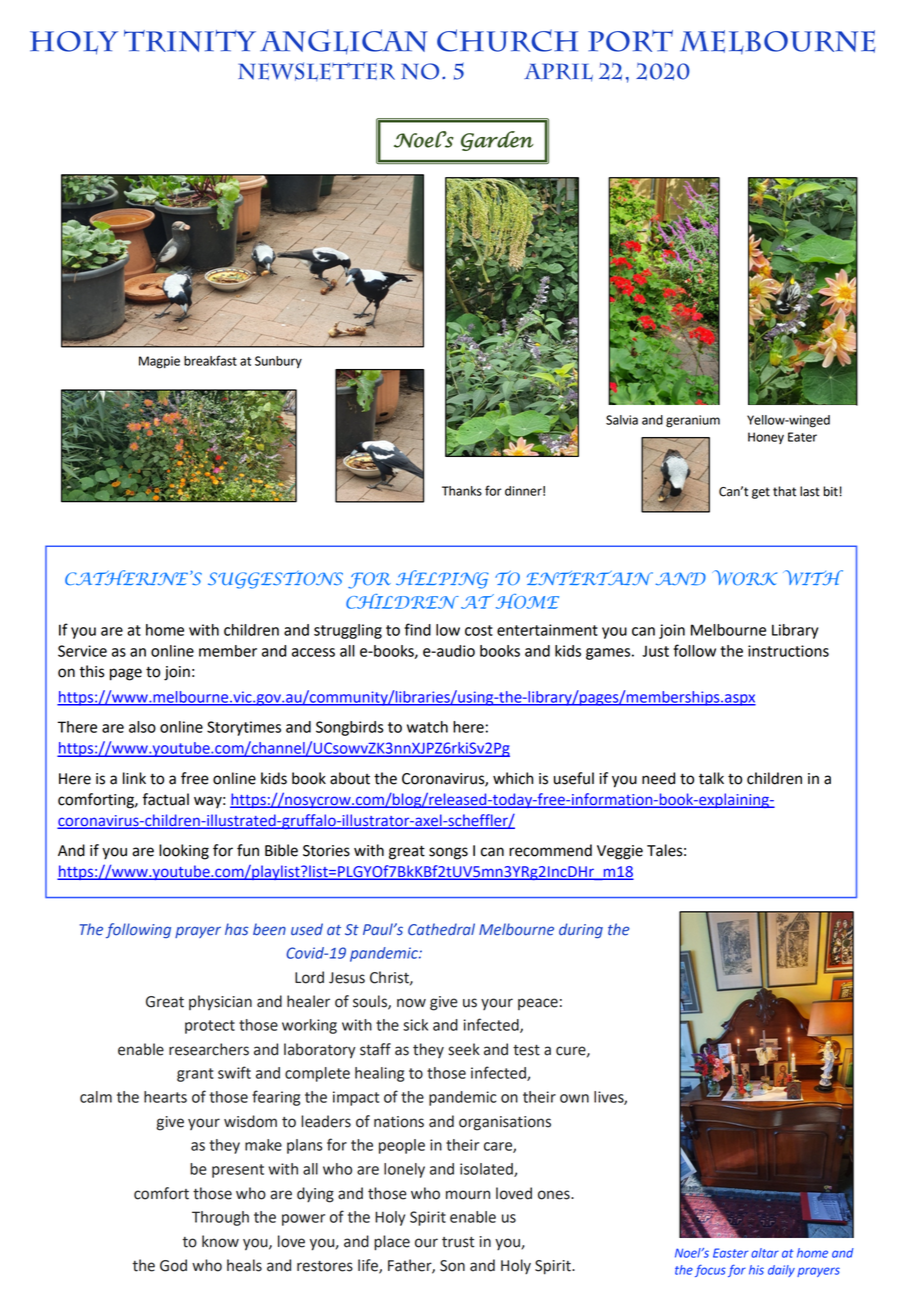  I want to click on trust, so click(458, 1242).
